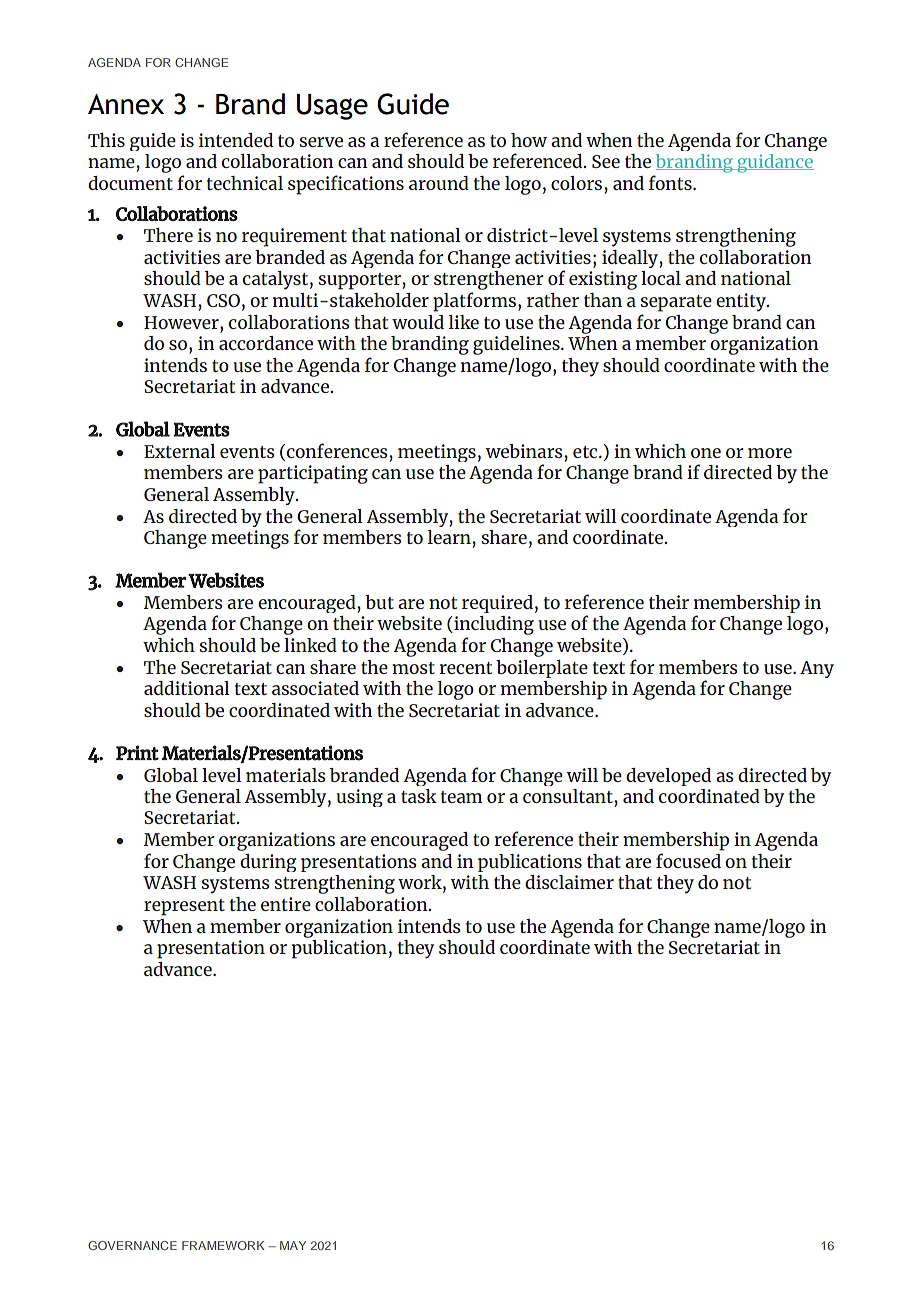  Describe the element at coordinates (688, 860) in the document. I see `focused` at that location.
